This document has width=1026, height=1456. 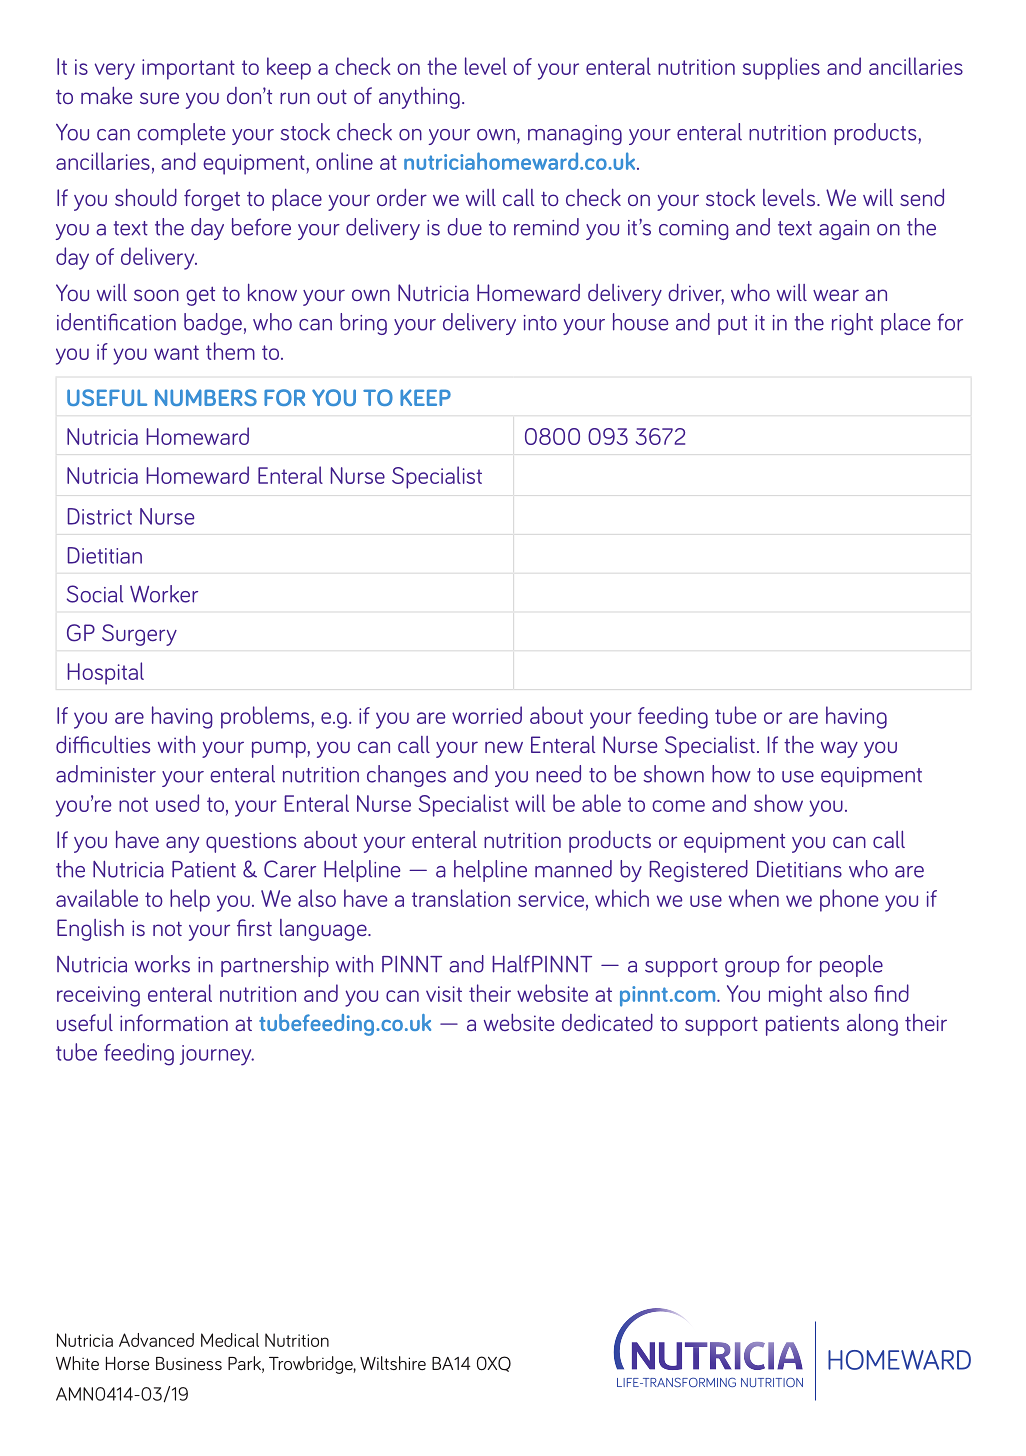 What do you see at coordinates (781, 68) in the document?
I see `supplies` at bounding box center [781, 68].
